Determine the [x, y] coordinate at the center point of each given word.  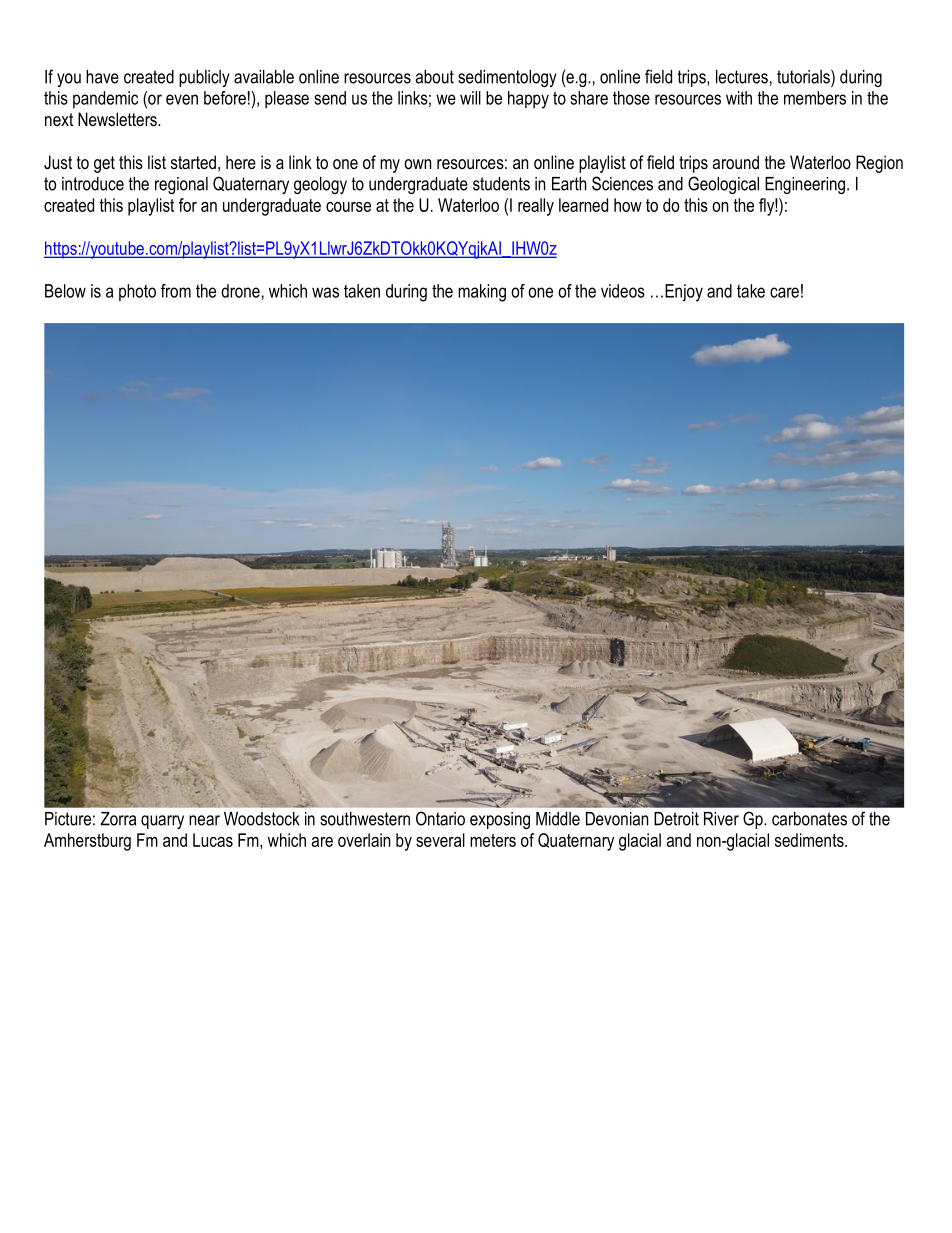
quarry [162, 822]
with [739, 98]
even [182, 99]
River [721, 819]
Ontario [440, 818]
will [470, 98]
